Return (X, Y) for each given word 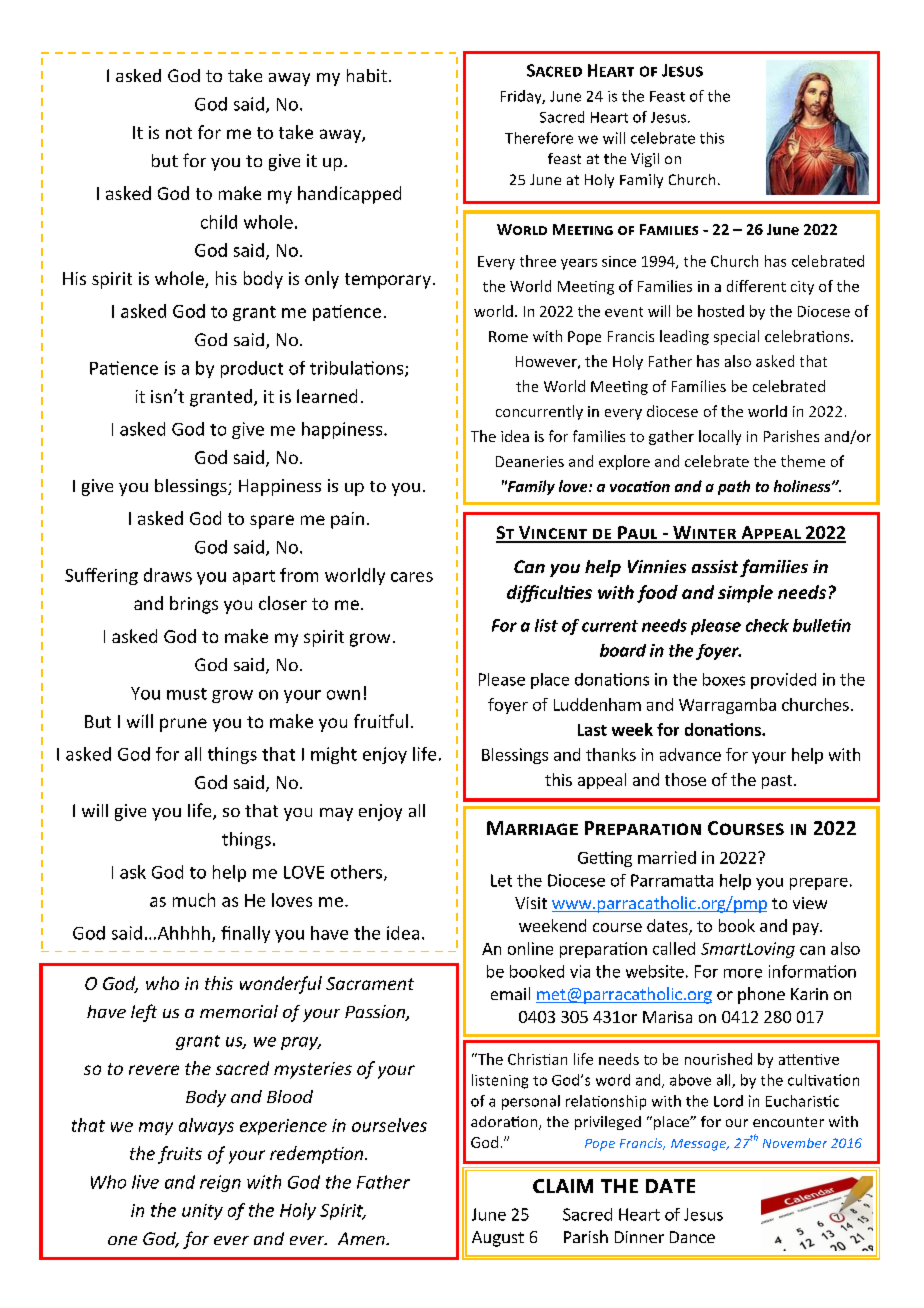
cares (412, 577)
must (187, 694)
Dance (692, 1237)
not (179, 133)
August (498, 1239)
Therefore (539, 138)
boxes (724, 679)
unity (202, 1212)
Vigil (645, 160)
